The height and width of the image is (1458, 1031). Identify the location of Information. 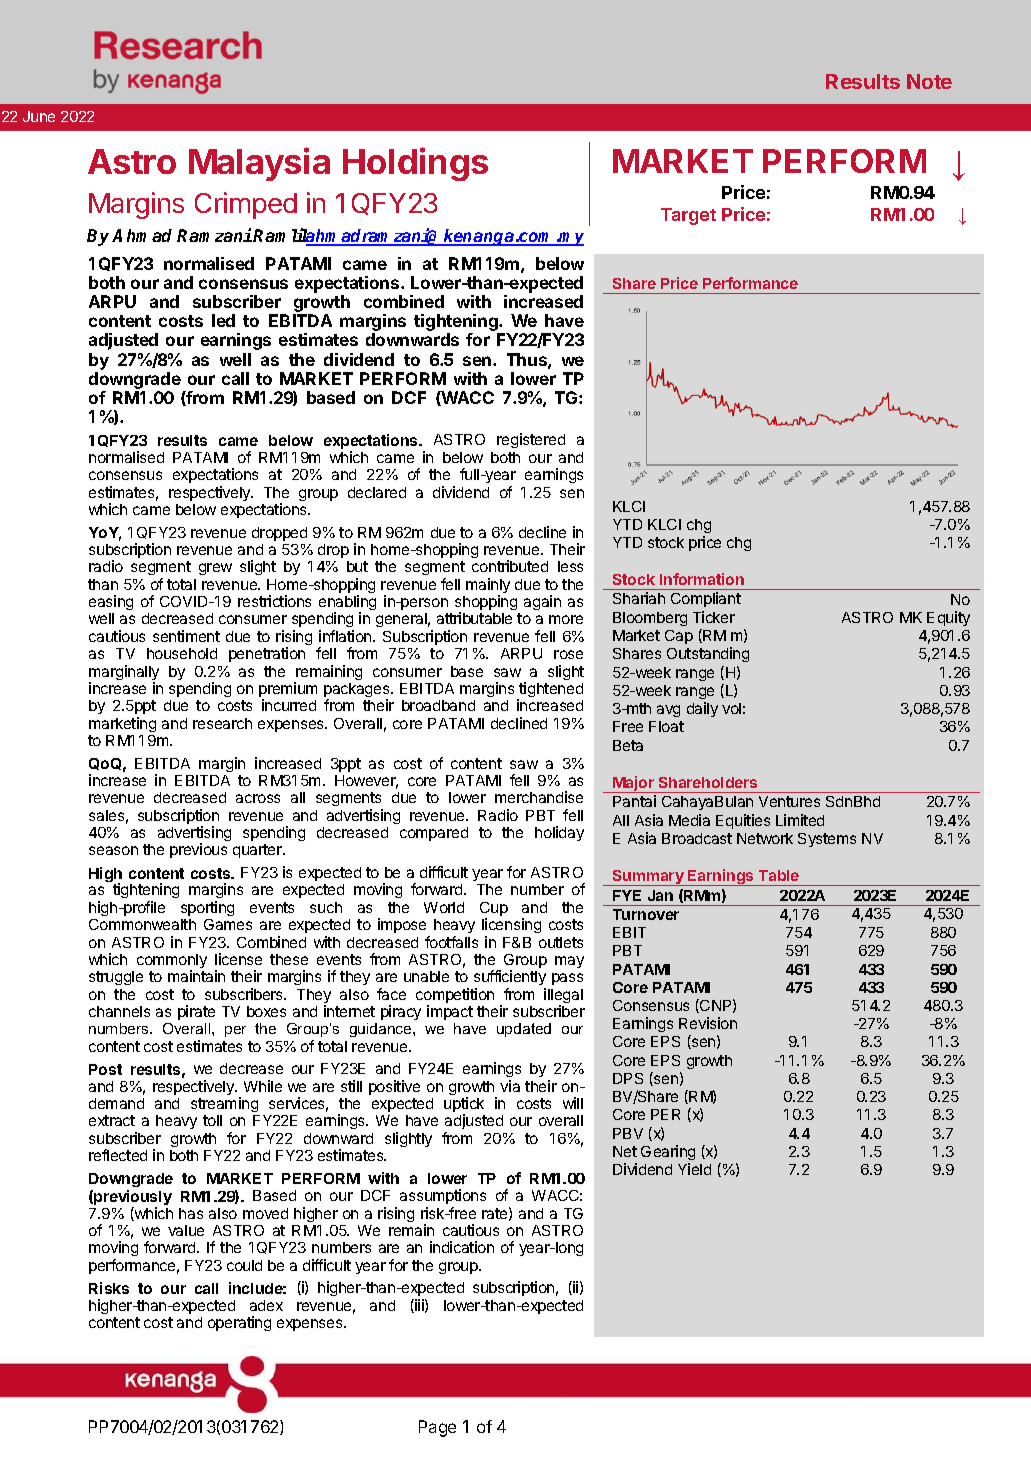
(702, 579).
